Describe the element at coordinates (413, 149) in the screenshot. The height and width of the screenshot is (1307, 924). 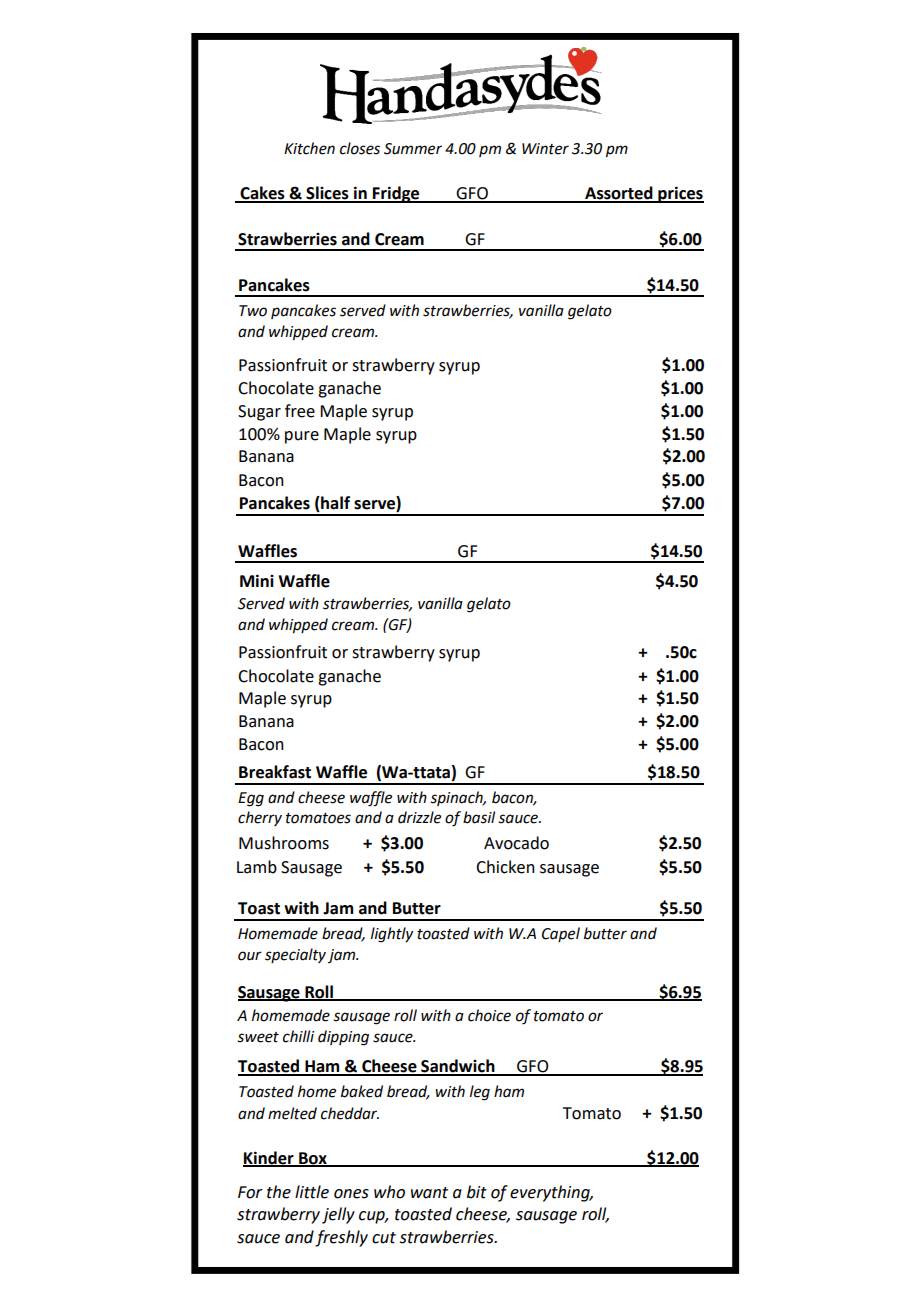
I see `Summer` at that location.
